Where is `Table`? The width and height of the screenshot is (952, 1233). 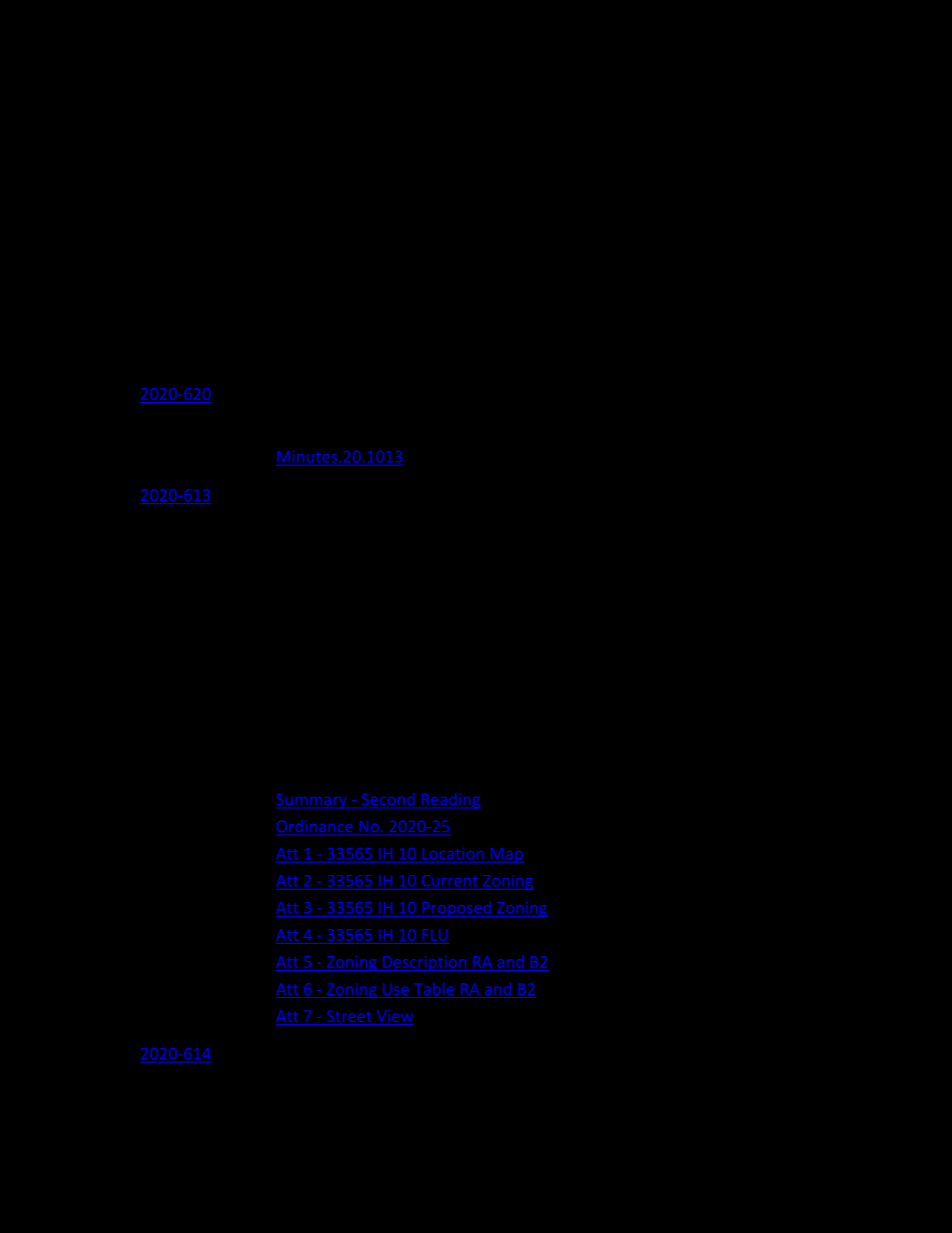
Table is located at coordinates (434, 990).
